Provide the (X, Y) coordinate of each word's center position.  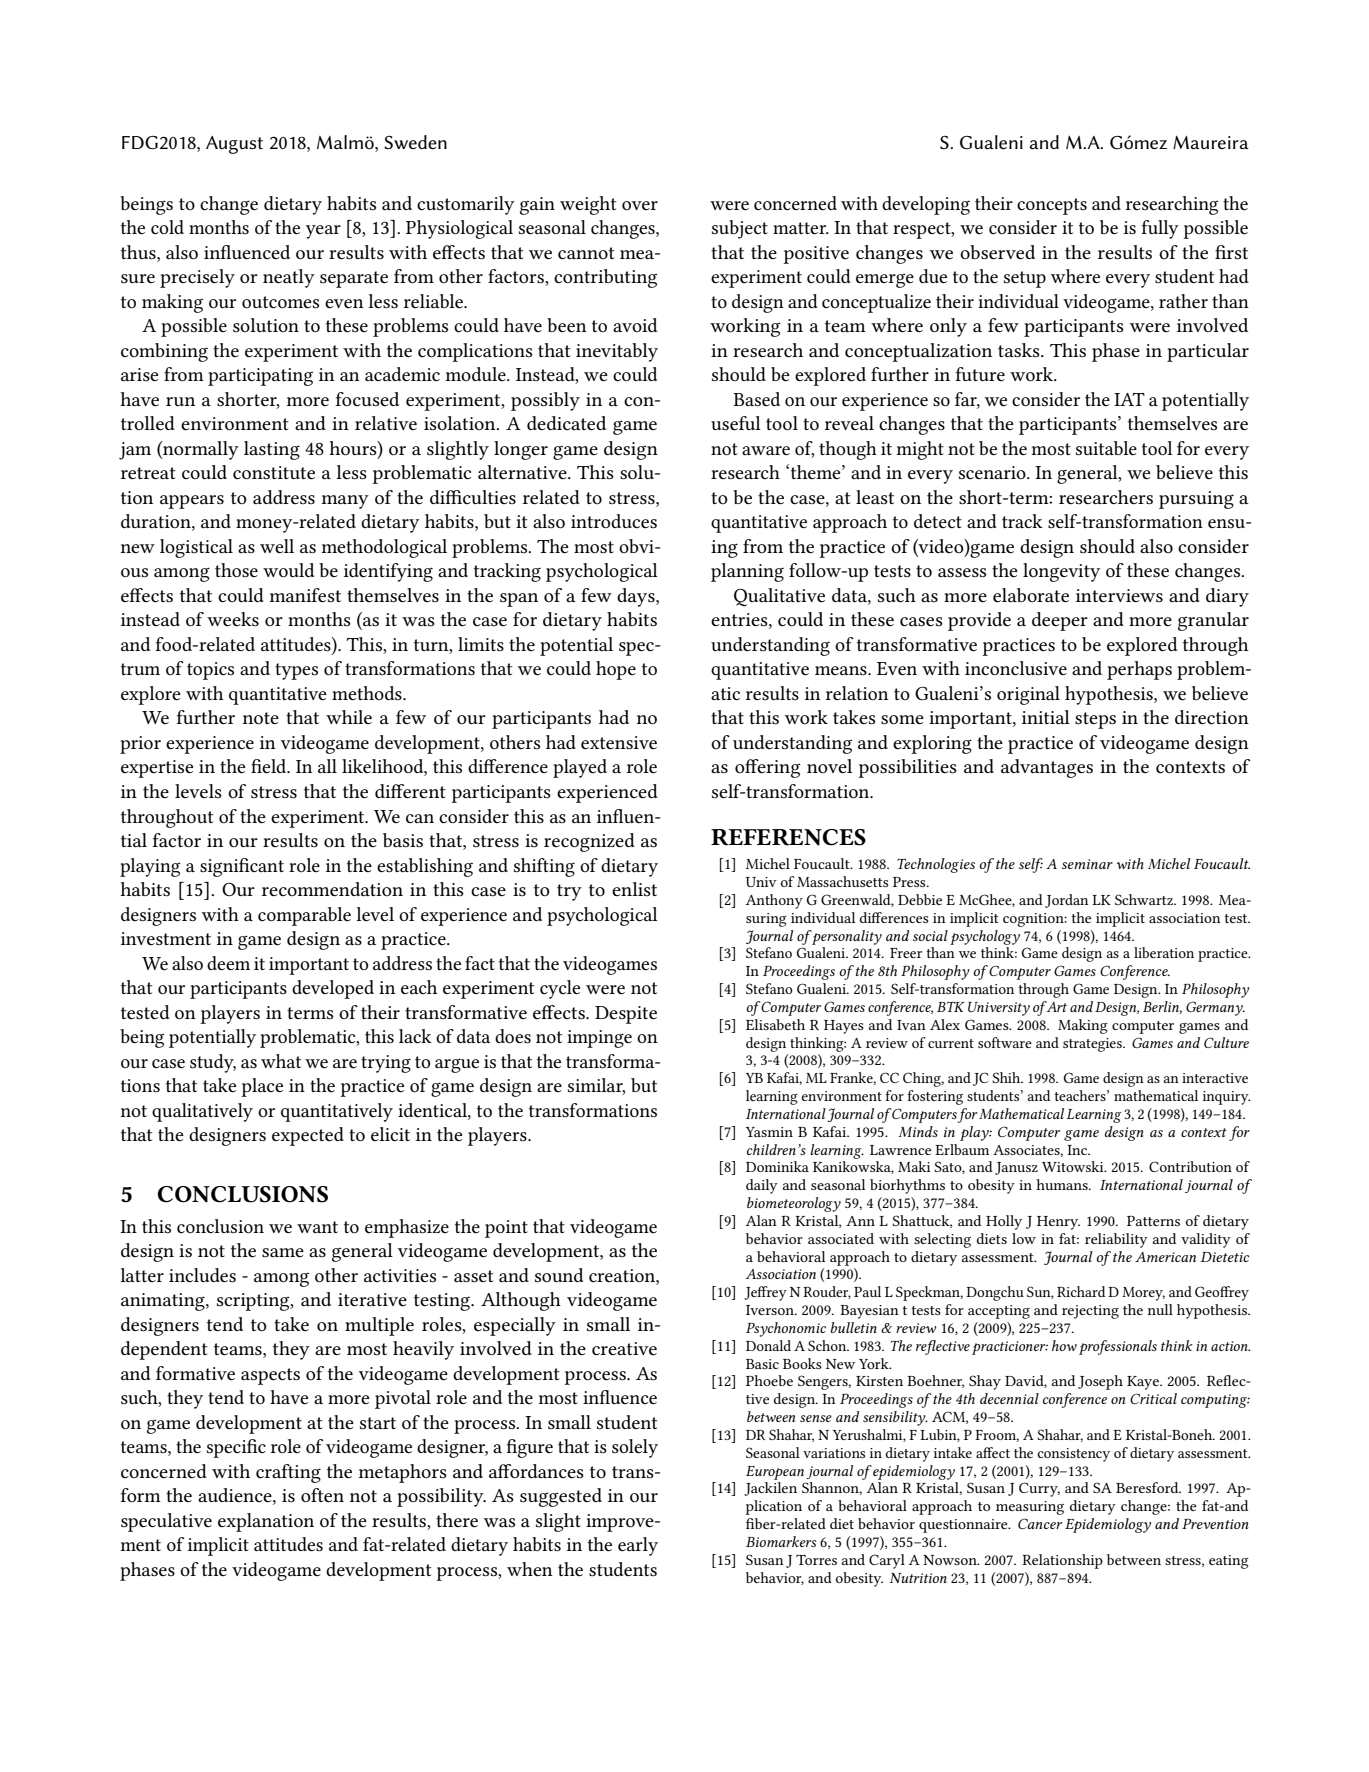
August (234, 145)
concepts (1052, 206)
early (638, 1546)
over (640, 205)
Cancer (1040, 1523)
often (322, 1495)
